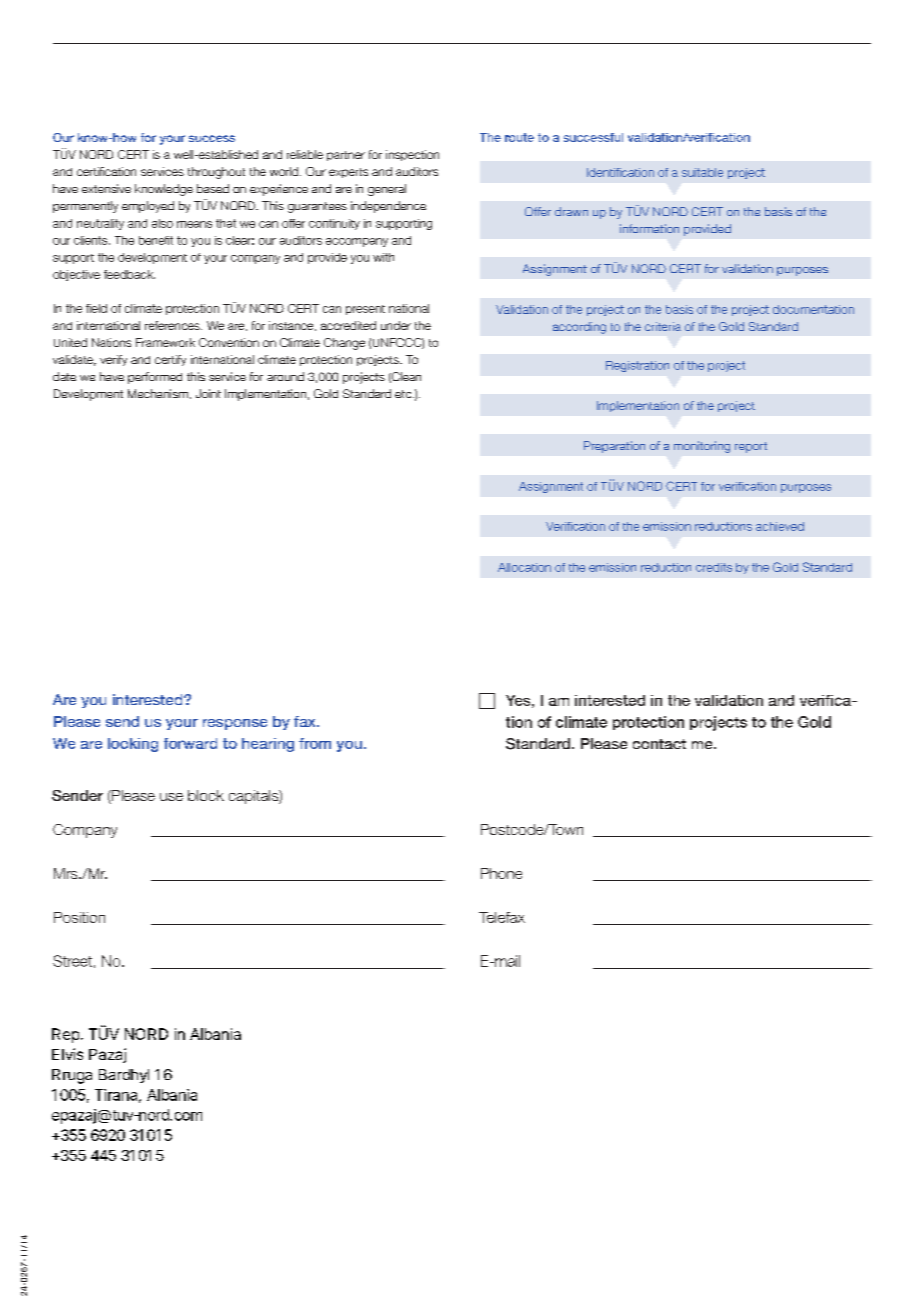  I want to click on credits, so click(714, 567).
